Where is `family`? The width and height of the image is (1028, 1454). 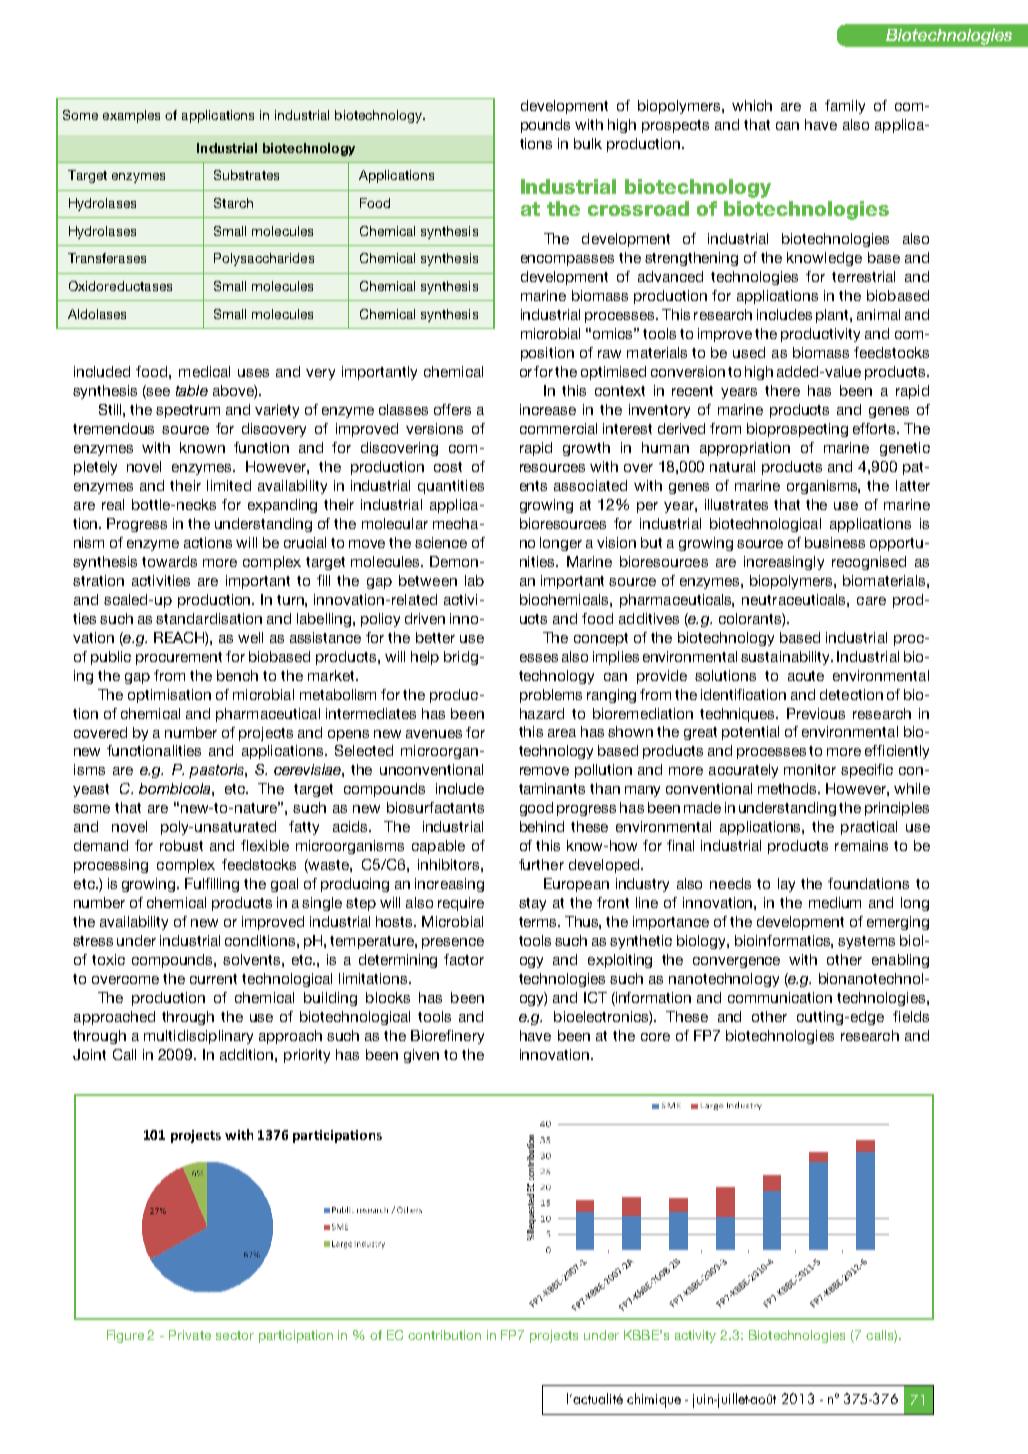 family is located at coordinates (845, 107).
